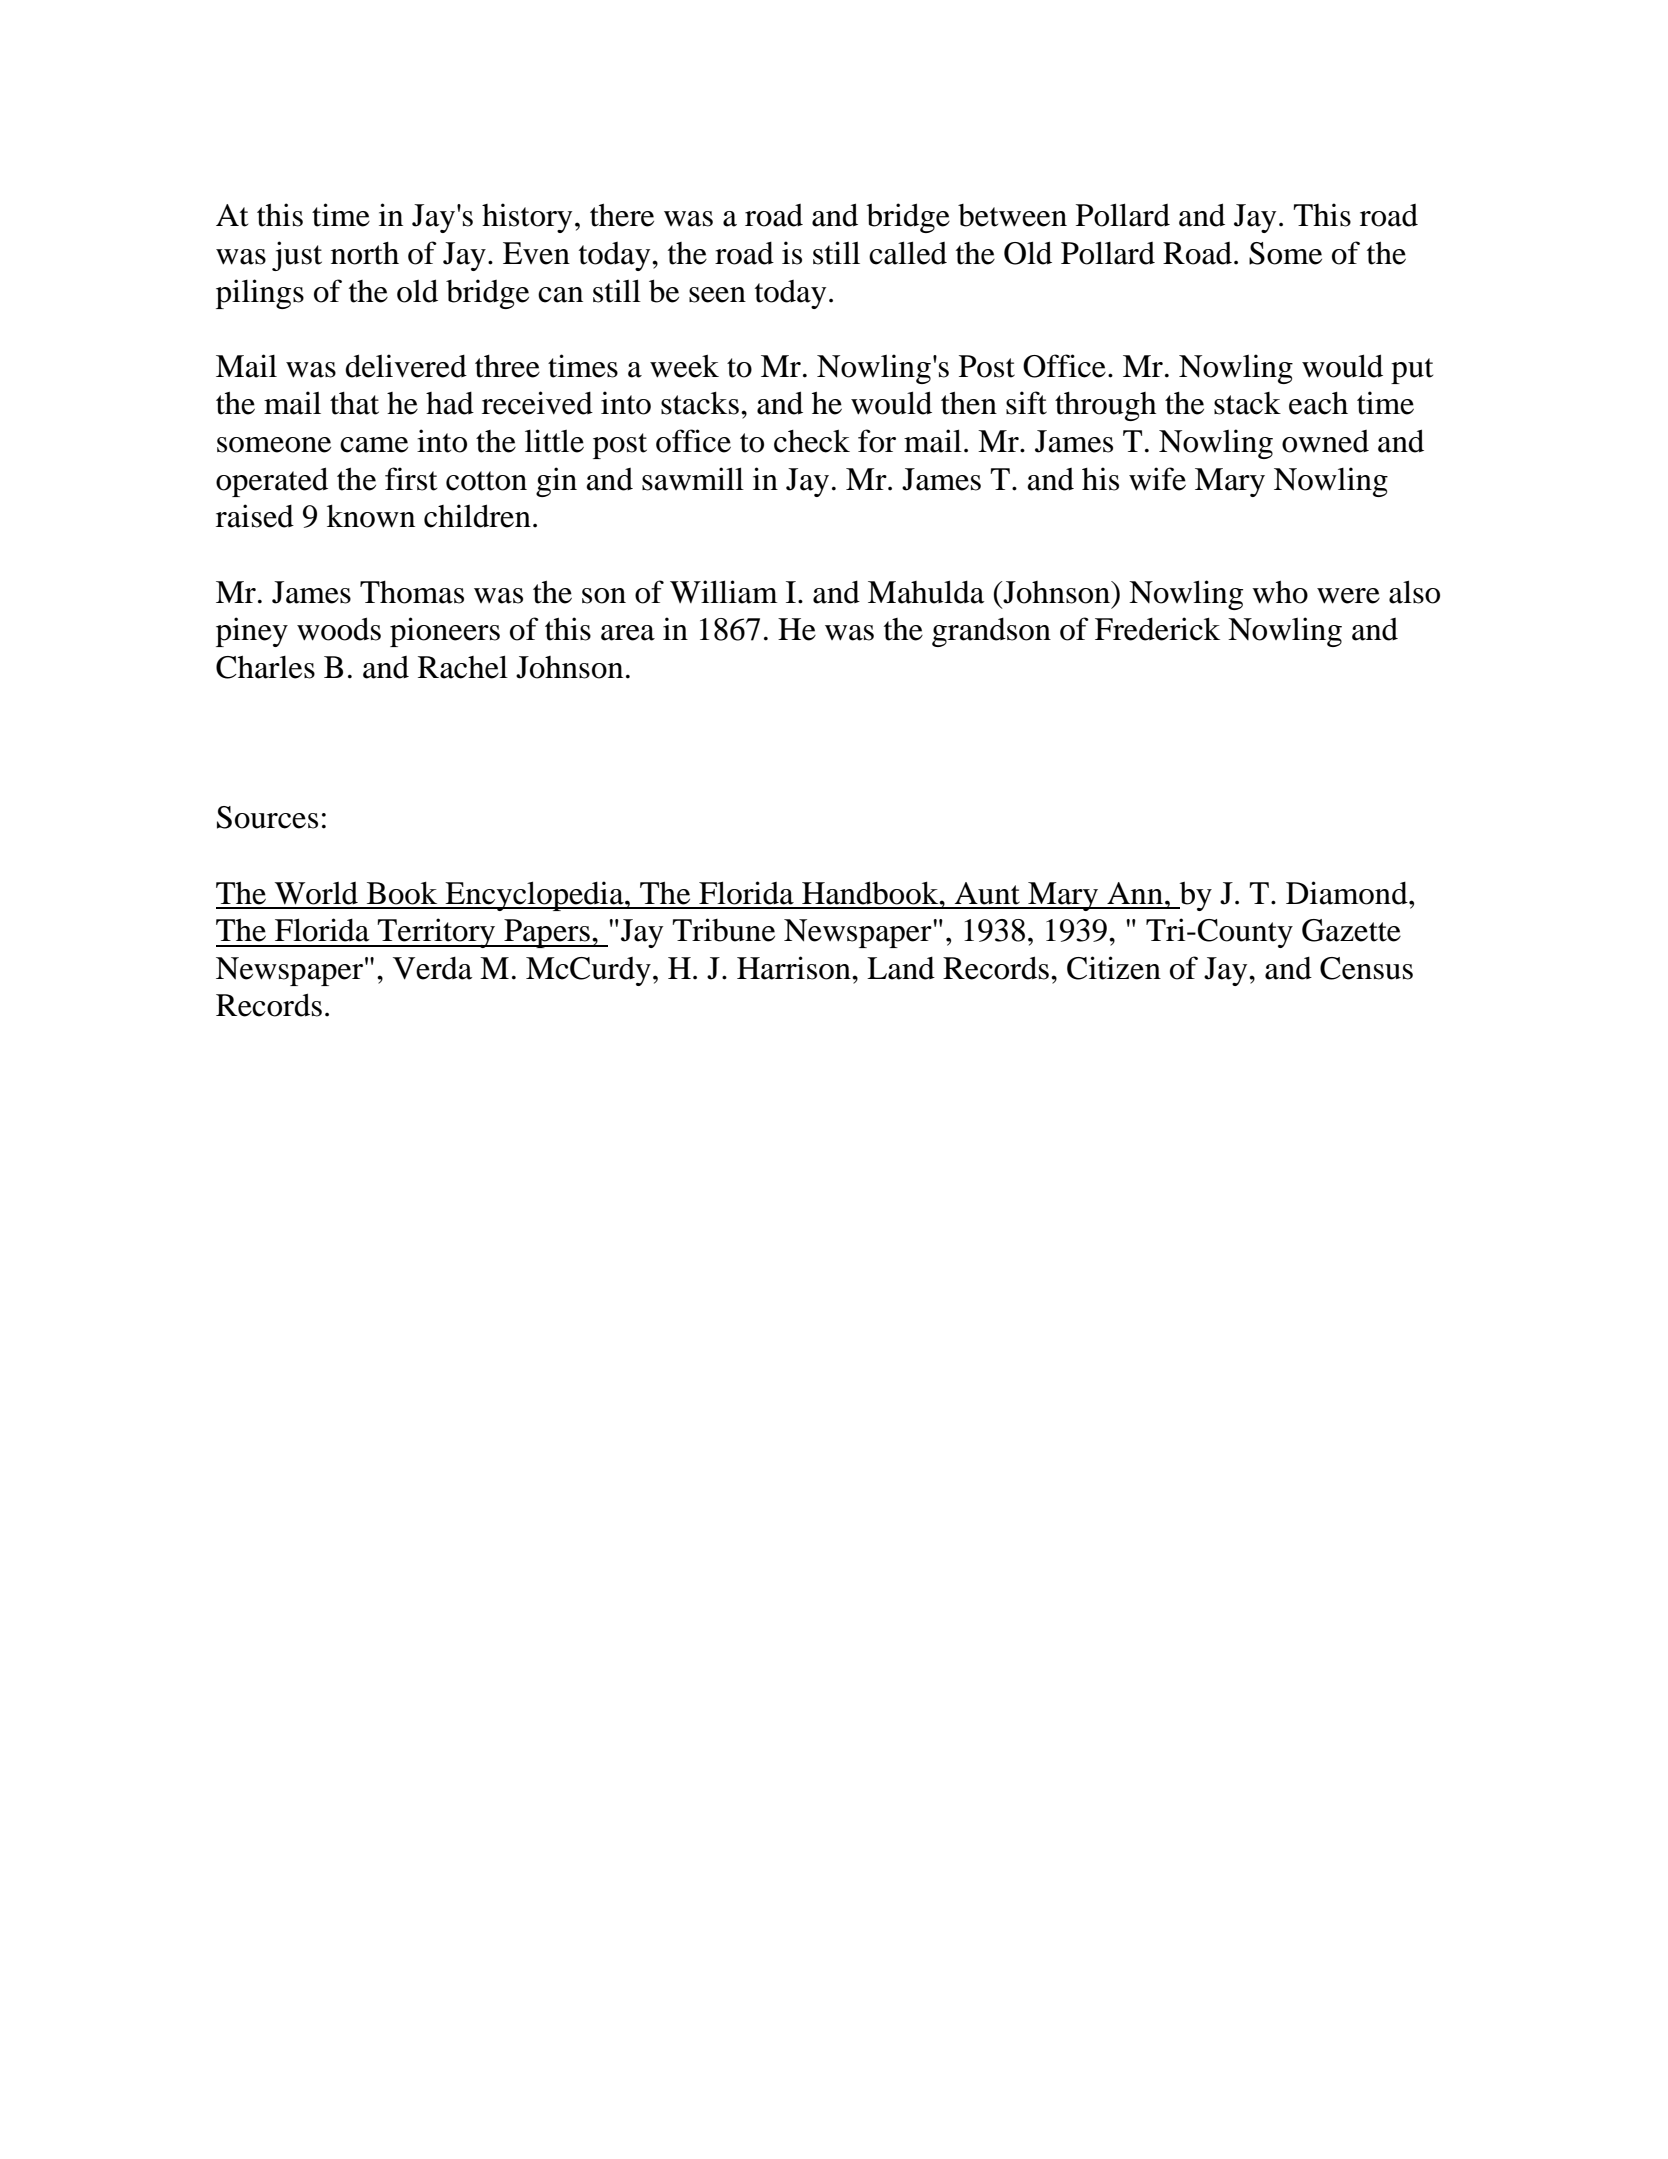 This screenshot has width=1668, height=2159. Describe the element at coordinates (1012, 215) in the screenshot. I see `between` at that location.
